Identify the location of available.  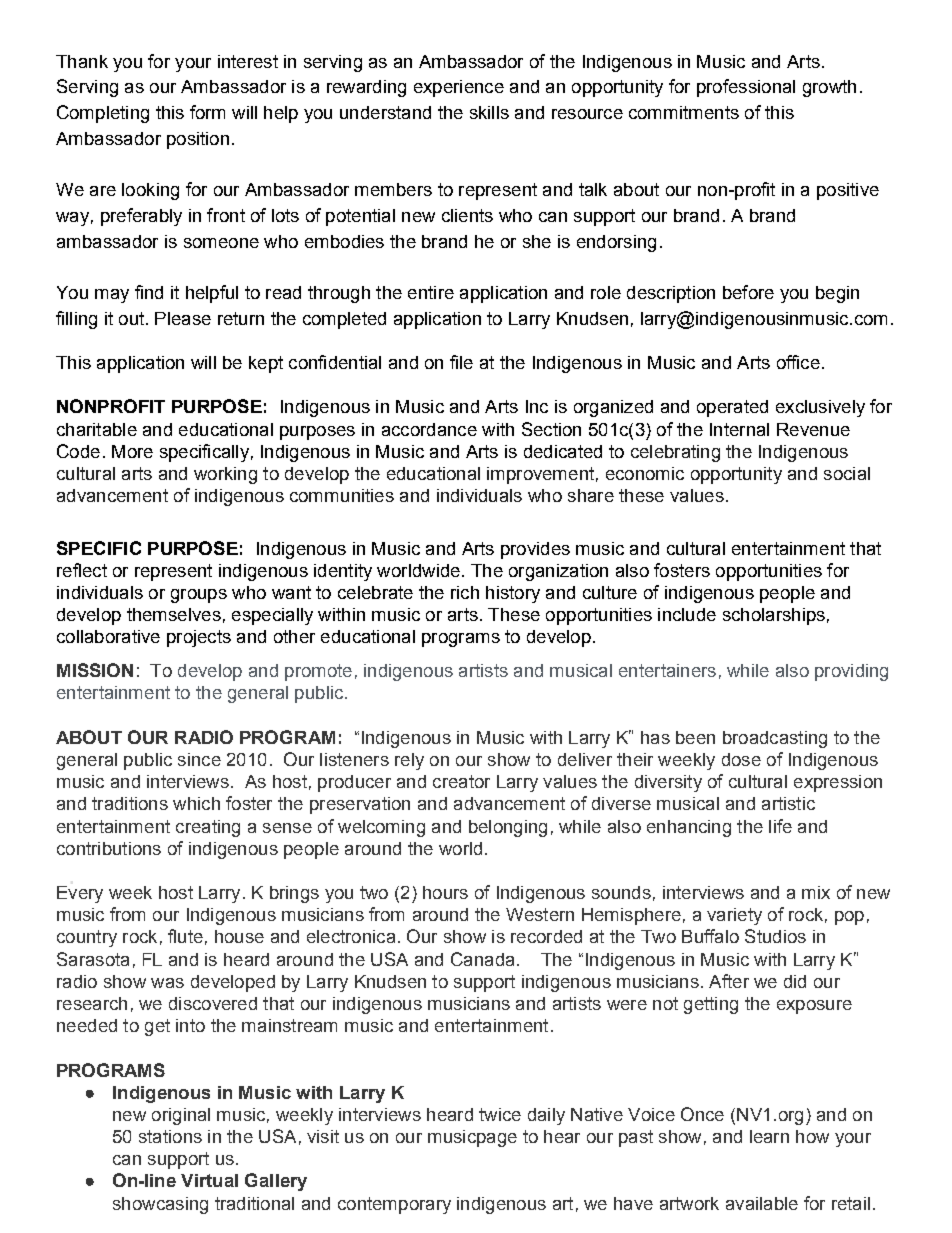
(762, 1203).
